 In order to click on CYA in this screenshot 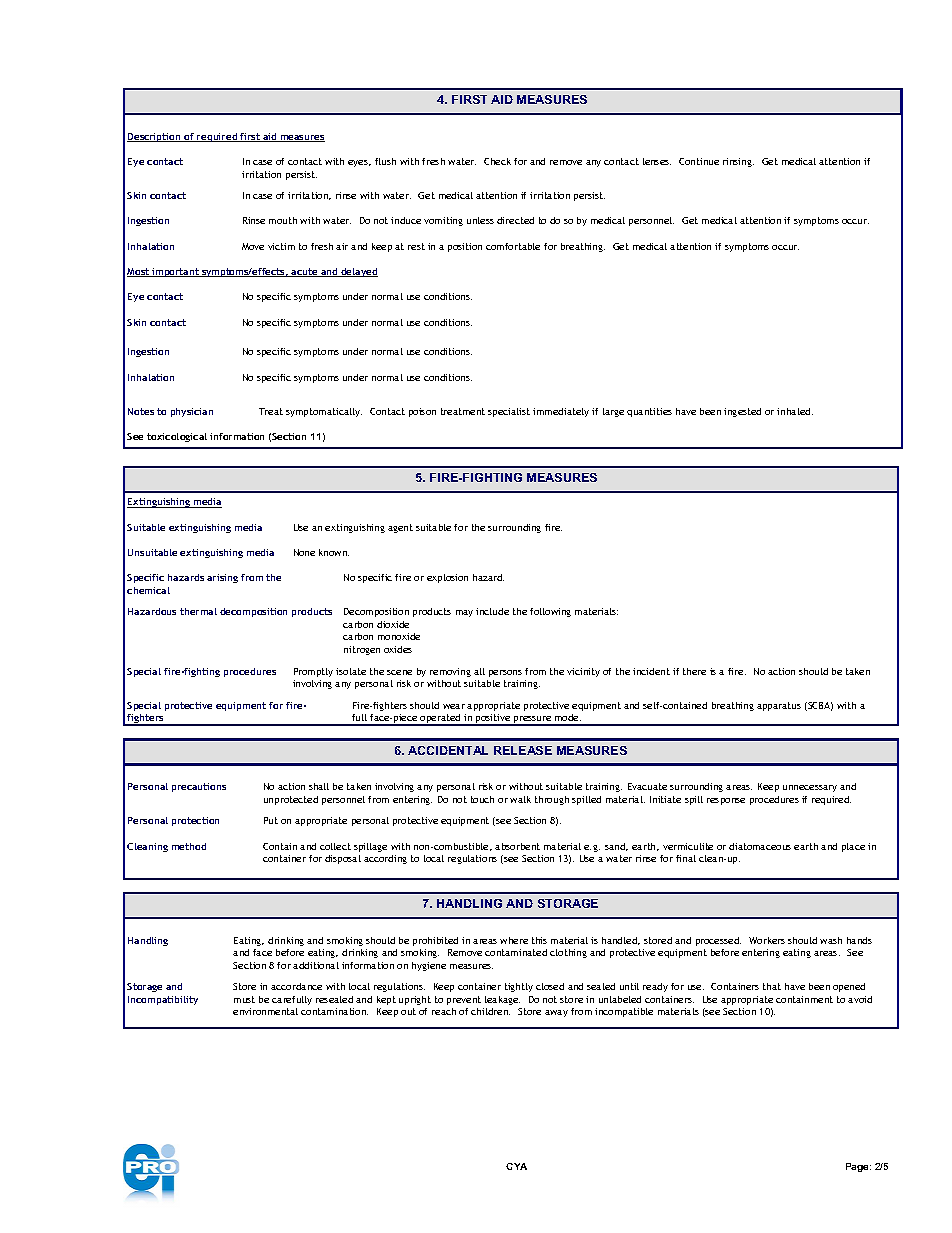, I will do `click(516, 1166)`.
